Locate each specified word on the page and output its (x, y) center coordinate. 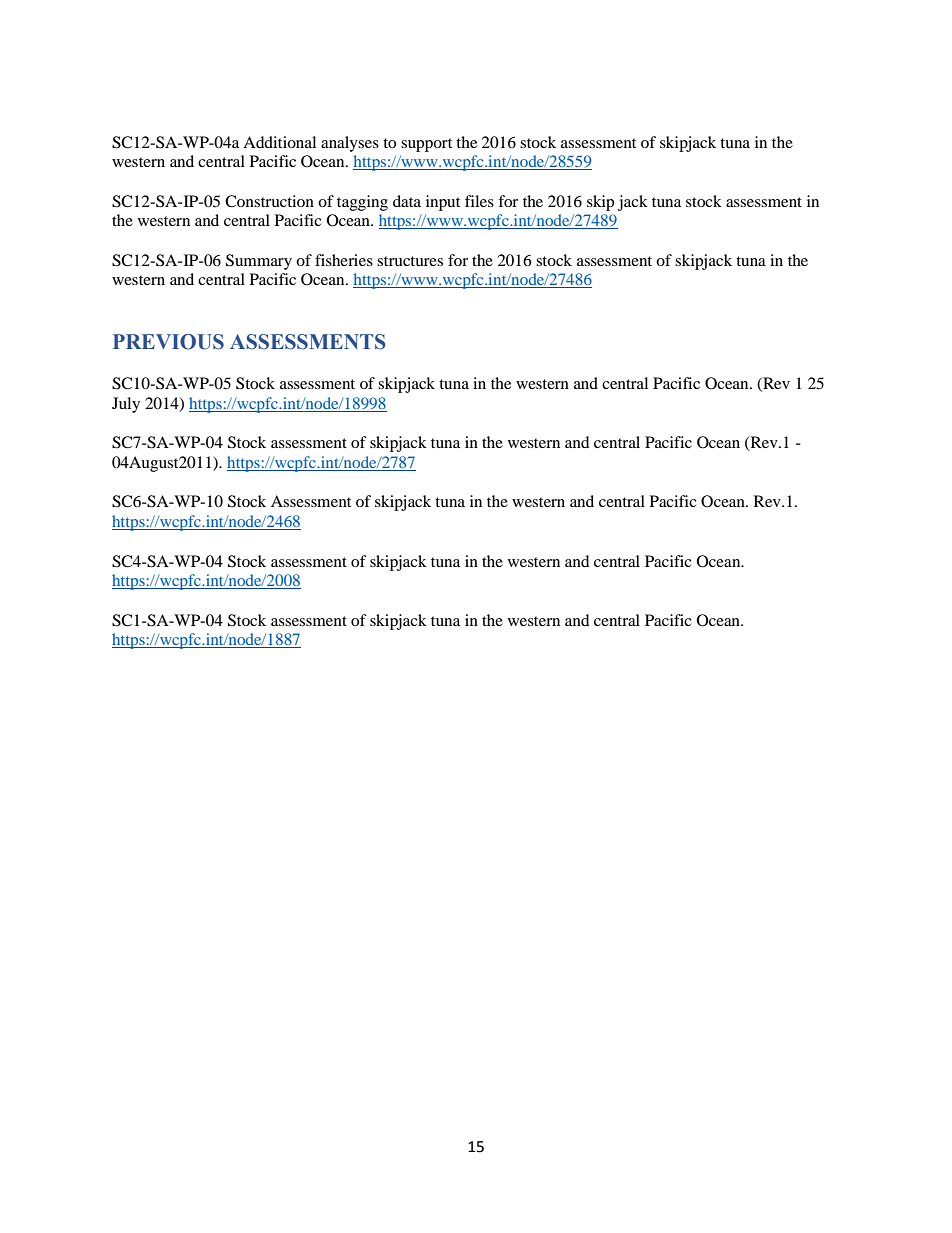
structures (410, 261)
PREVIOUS (168, 342)
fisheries (344, 260)
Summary (259, 262)
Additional (279, 142)
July (126, 405)
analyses (350, 144)
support (426, 145)
